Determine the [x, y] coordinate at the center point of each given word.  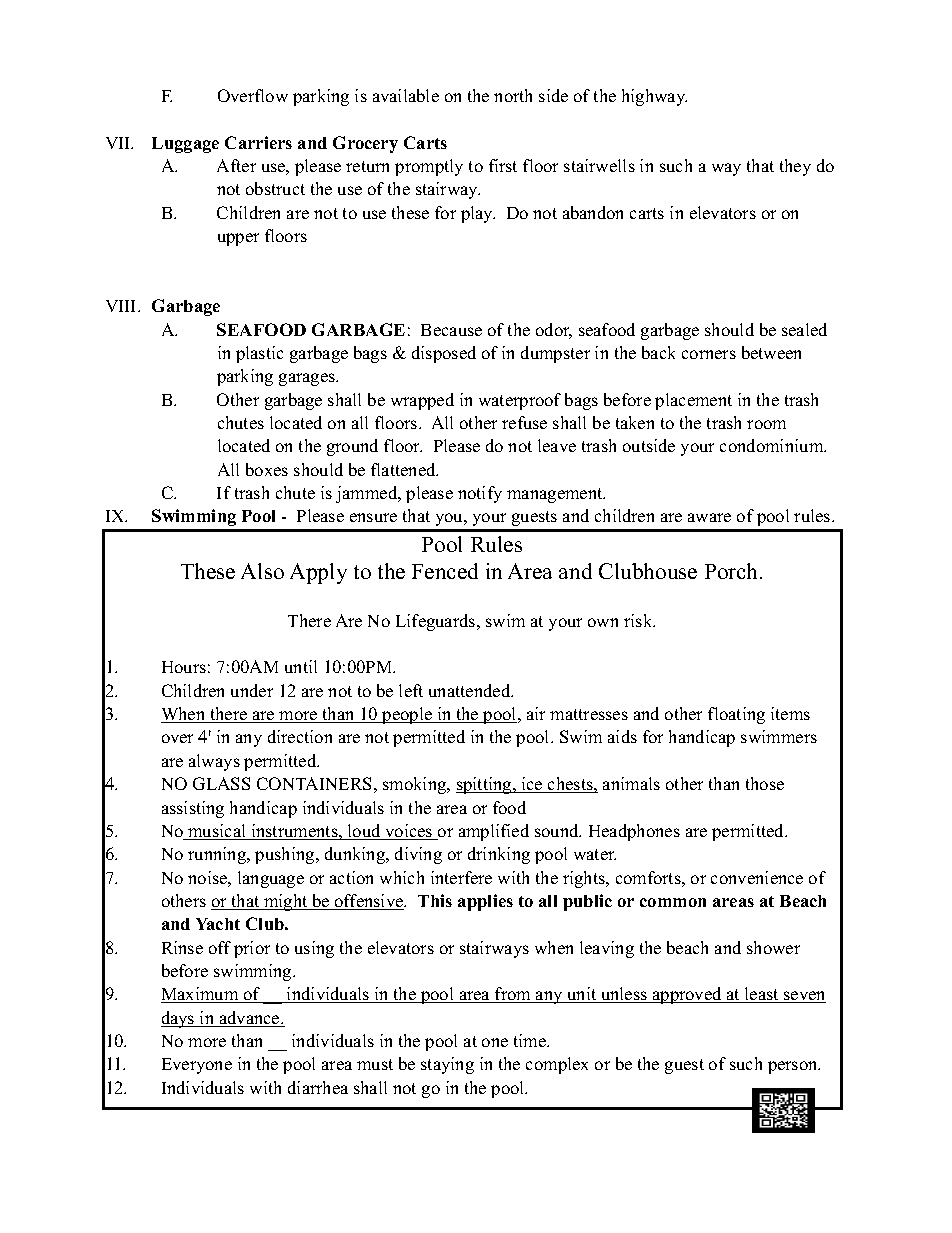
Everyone [197, 1066]
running [218, 855]
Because [451, 330]
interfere [461, 877]
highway [654, 97]
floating [736, 715]
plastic [259, 354]
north [513, 95]
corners [709, 354]
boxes [267, 469]
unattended [471, 690]
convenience [757, 877]
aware [709, 517]
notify [480, 494]
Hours [184, 667]
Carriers [258, 142]
